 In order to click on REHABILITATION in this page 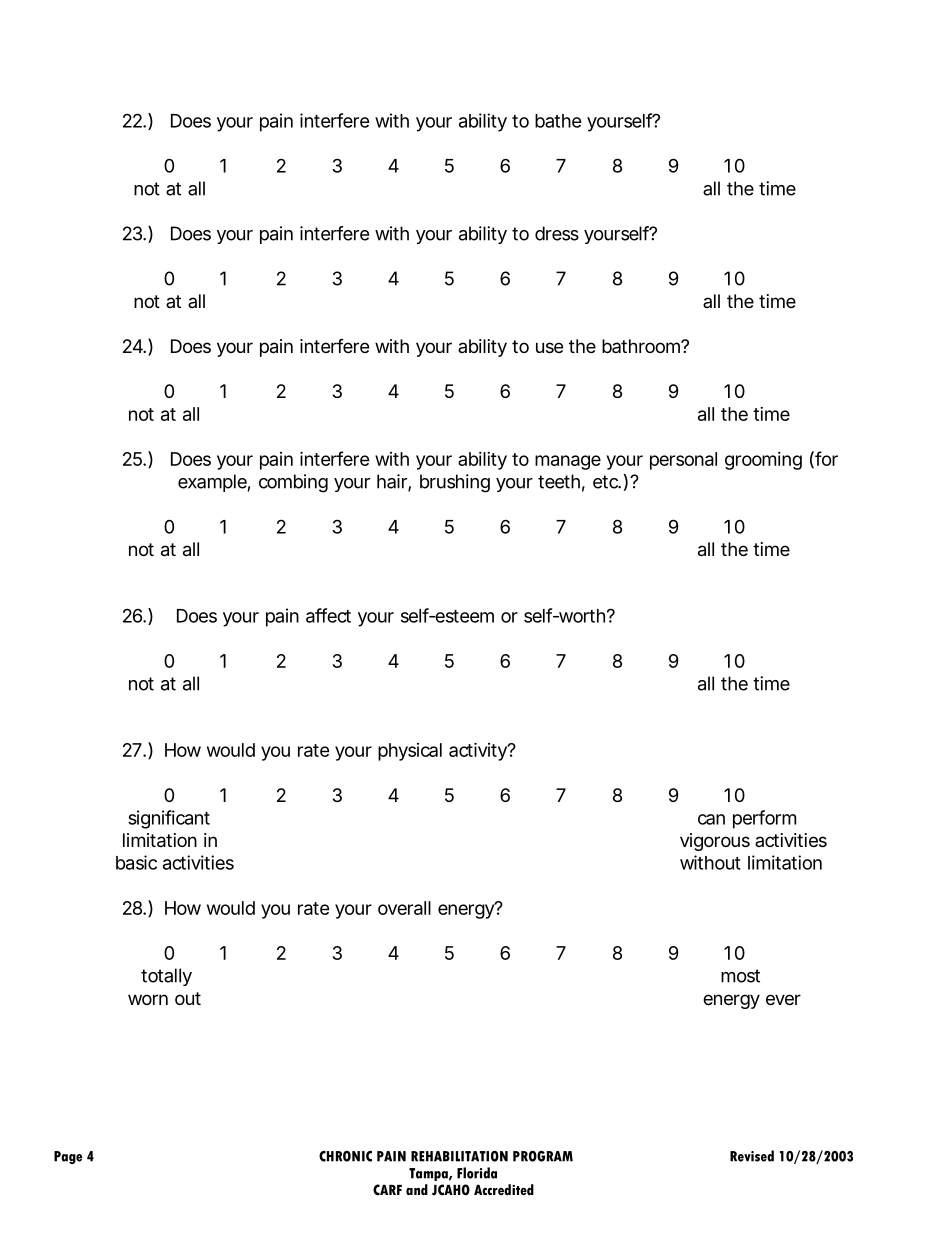, I will do `click(459, 1156)`.
